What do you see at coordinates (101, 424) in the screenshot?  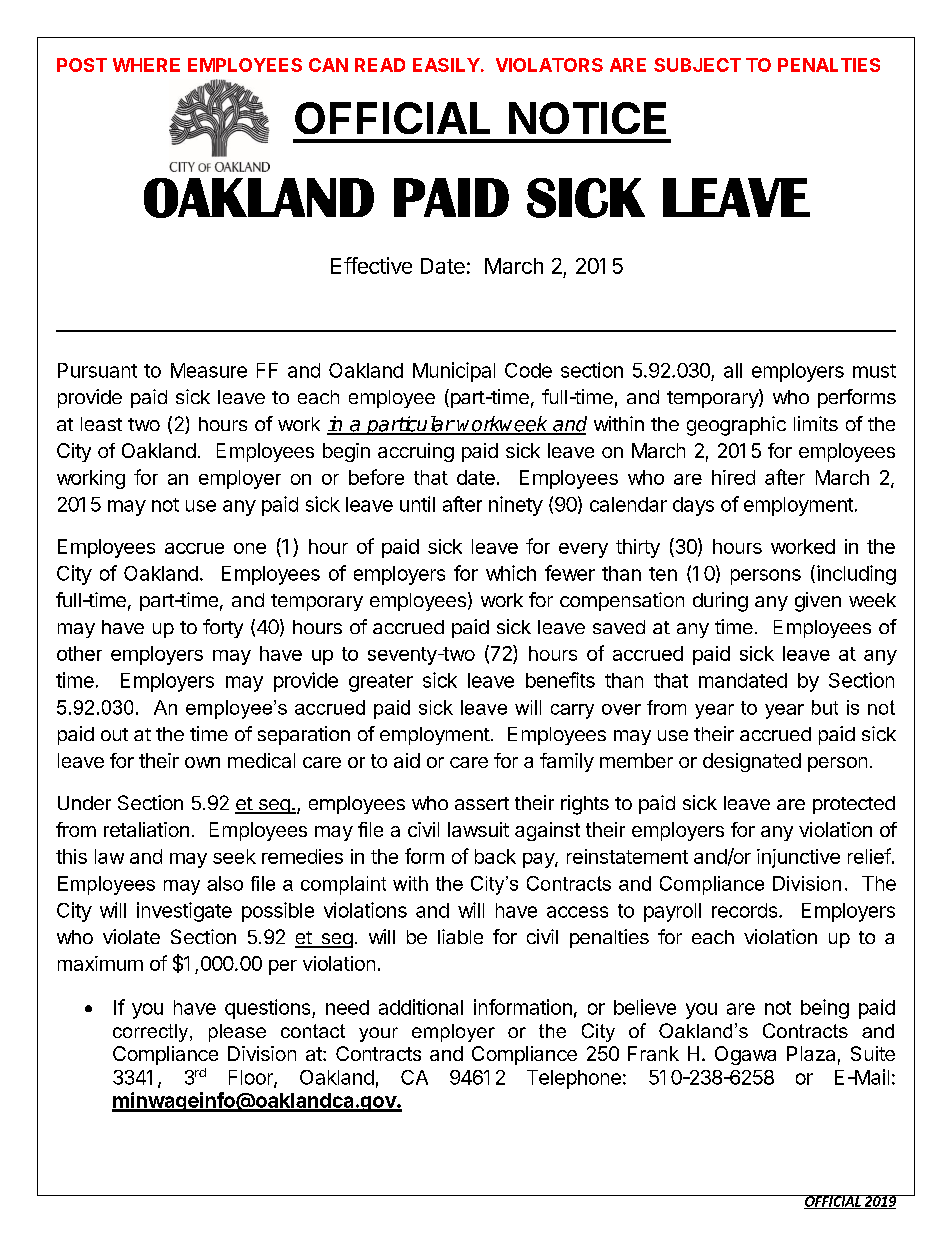 I see `least` at bounding box center [101, 424].
